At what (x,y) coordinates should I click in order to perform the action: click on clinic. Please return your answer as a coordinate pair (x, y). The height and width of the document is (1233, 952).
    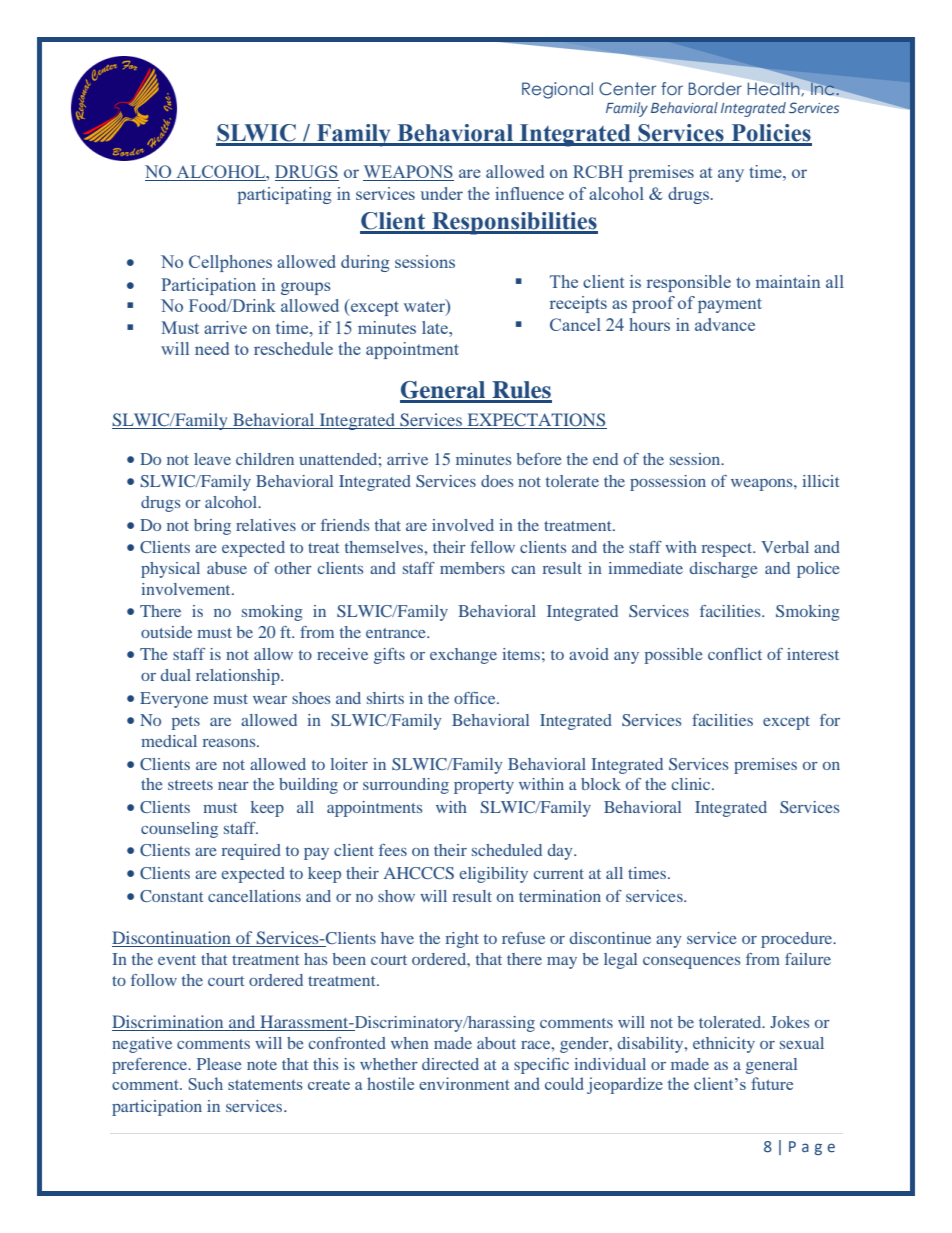
    Looking at the image, I should click on (692, 784).
